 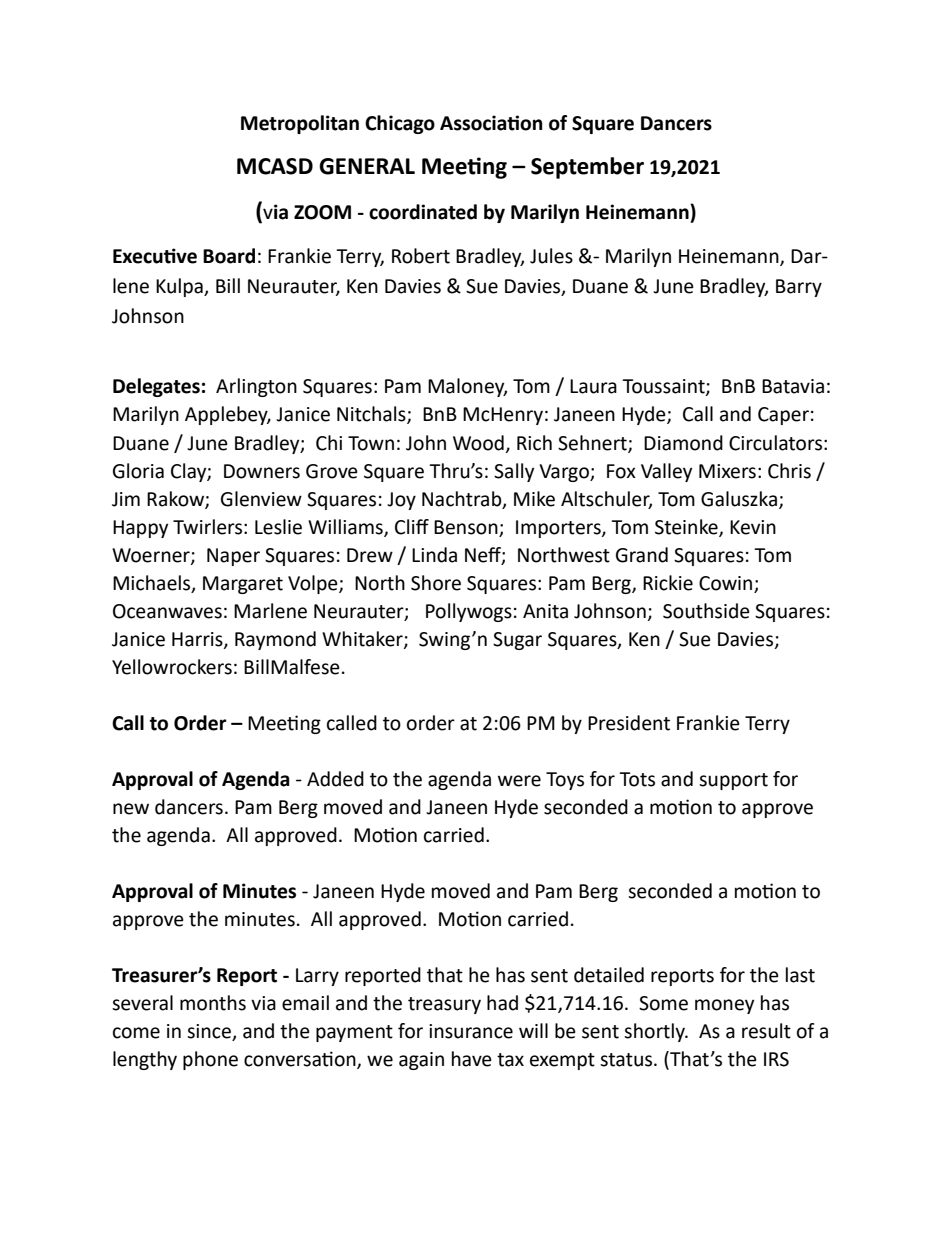 What do you see at coordinates (478, 443) in the screenshot?
I see `Wood` at bounding box center [478, 443].
